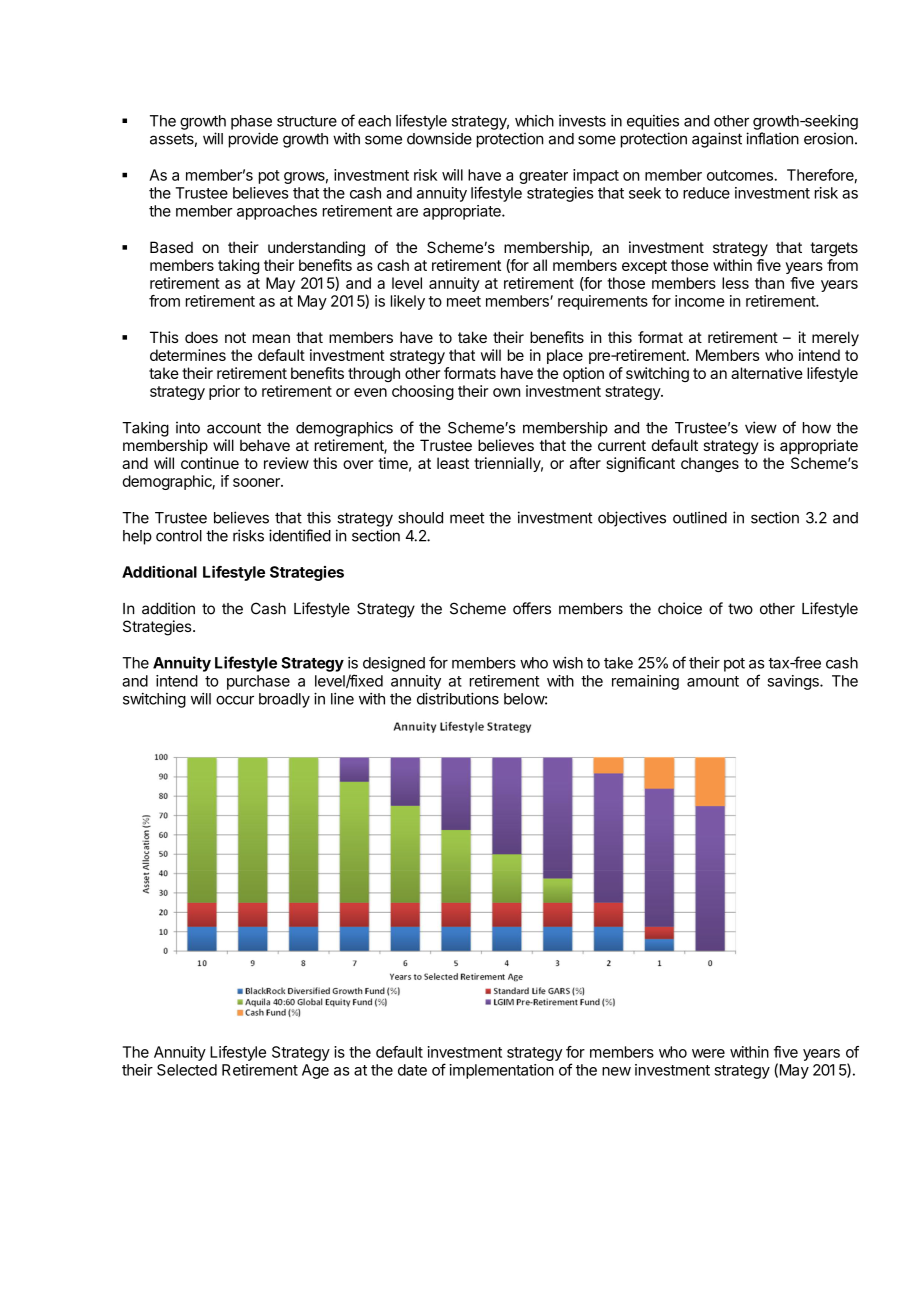 This page has height=1308, width=924. What do you see at coordinates (708, 1053) in the page?
I see `were` at bounding box center [708, 1053].
